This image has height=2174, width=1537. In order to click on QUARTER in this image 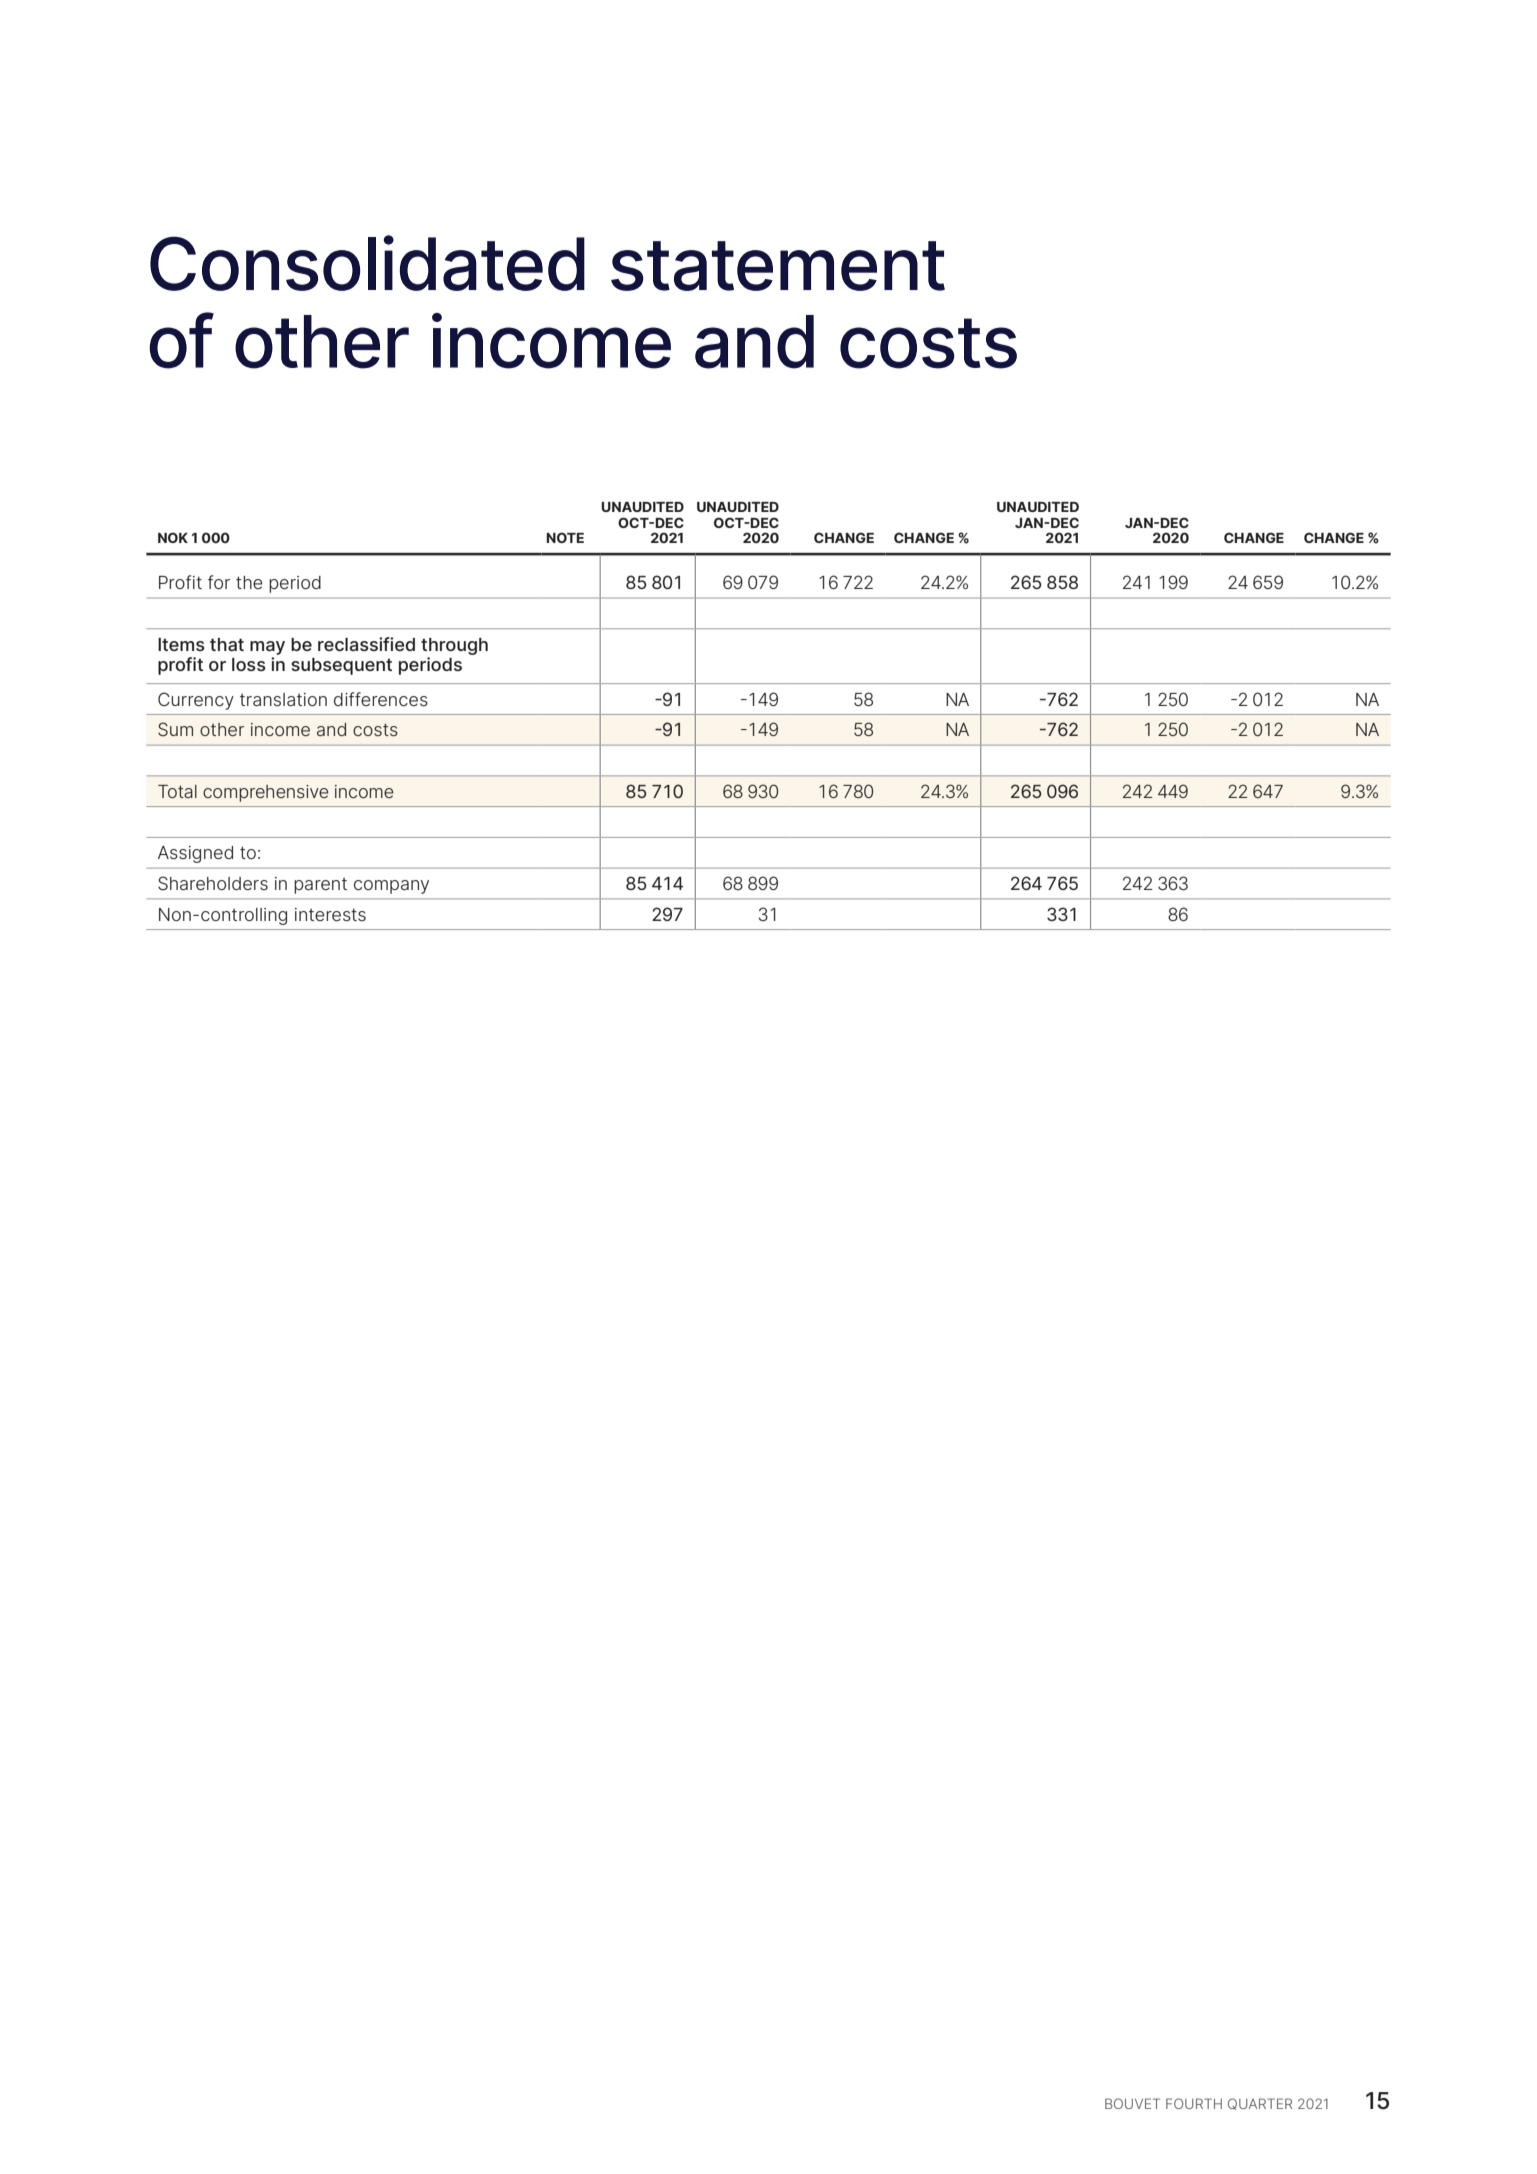, I will do `click(1260, 2104)`.
